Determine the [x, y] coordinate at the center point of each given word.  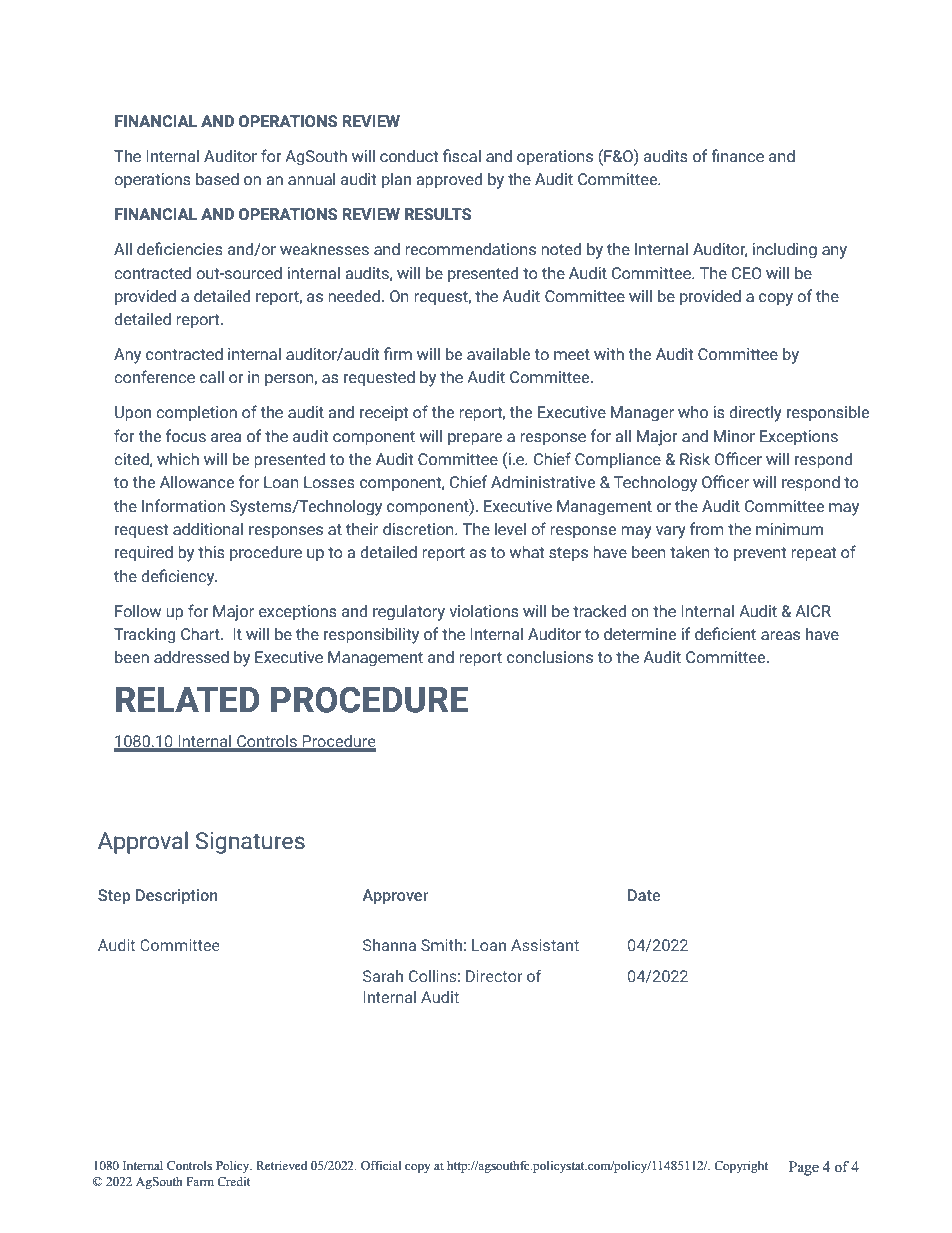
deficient [725, 634]
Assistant [545, 945]
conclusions [550, 657]
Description [177, 897]
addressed [191, 657]
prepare [475, 439]
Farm [200, 1181]
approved [449, 180]
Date [644, 895]
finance [737, 156]
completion [196, 413]
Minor [734, 436]
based [217, 179]
